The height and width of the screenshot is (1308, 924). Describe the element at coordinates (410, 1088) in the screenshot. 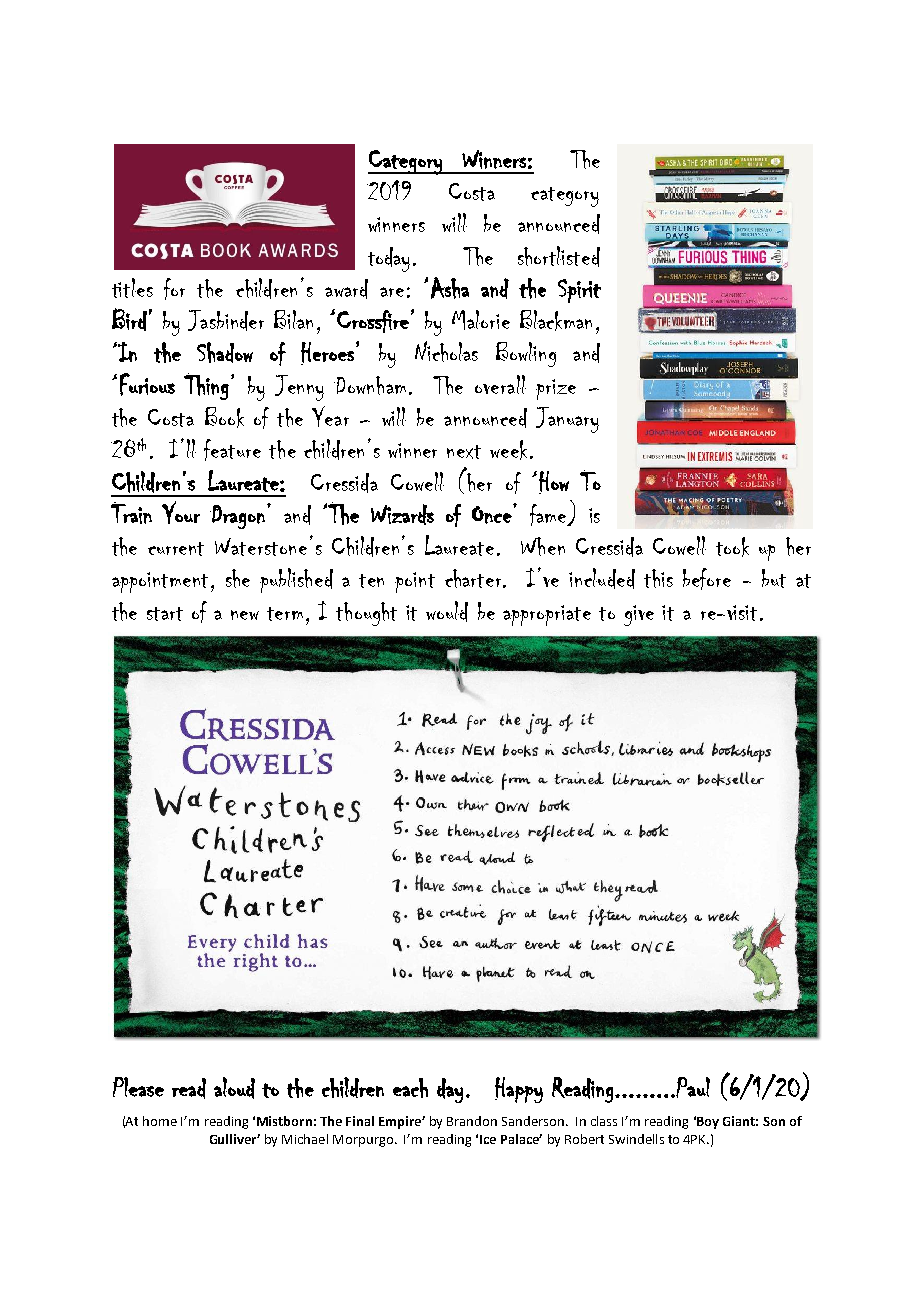

I see `each` at that location.
